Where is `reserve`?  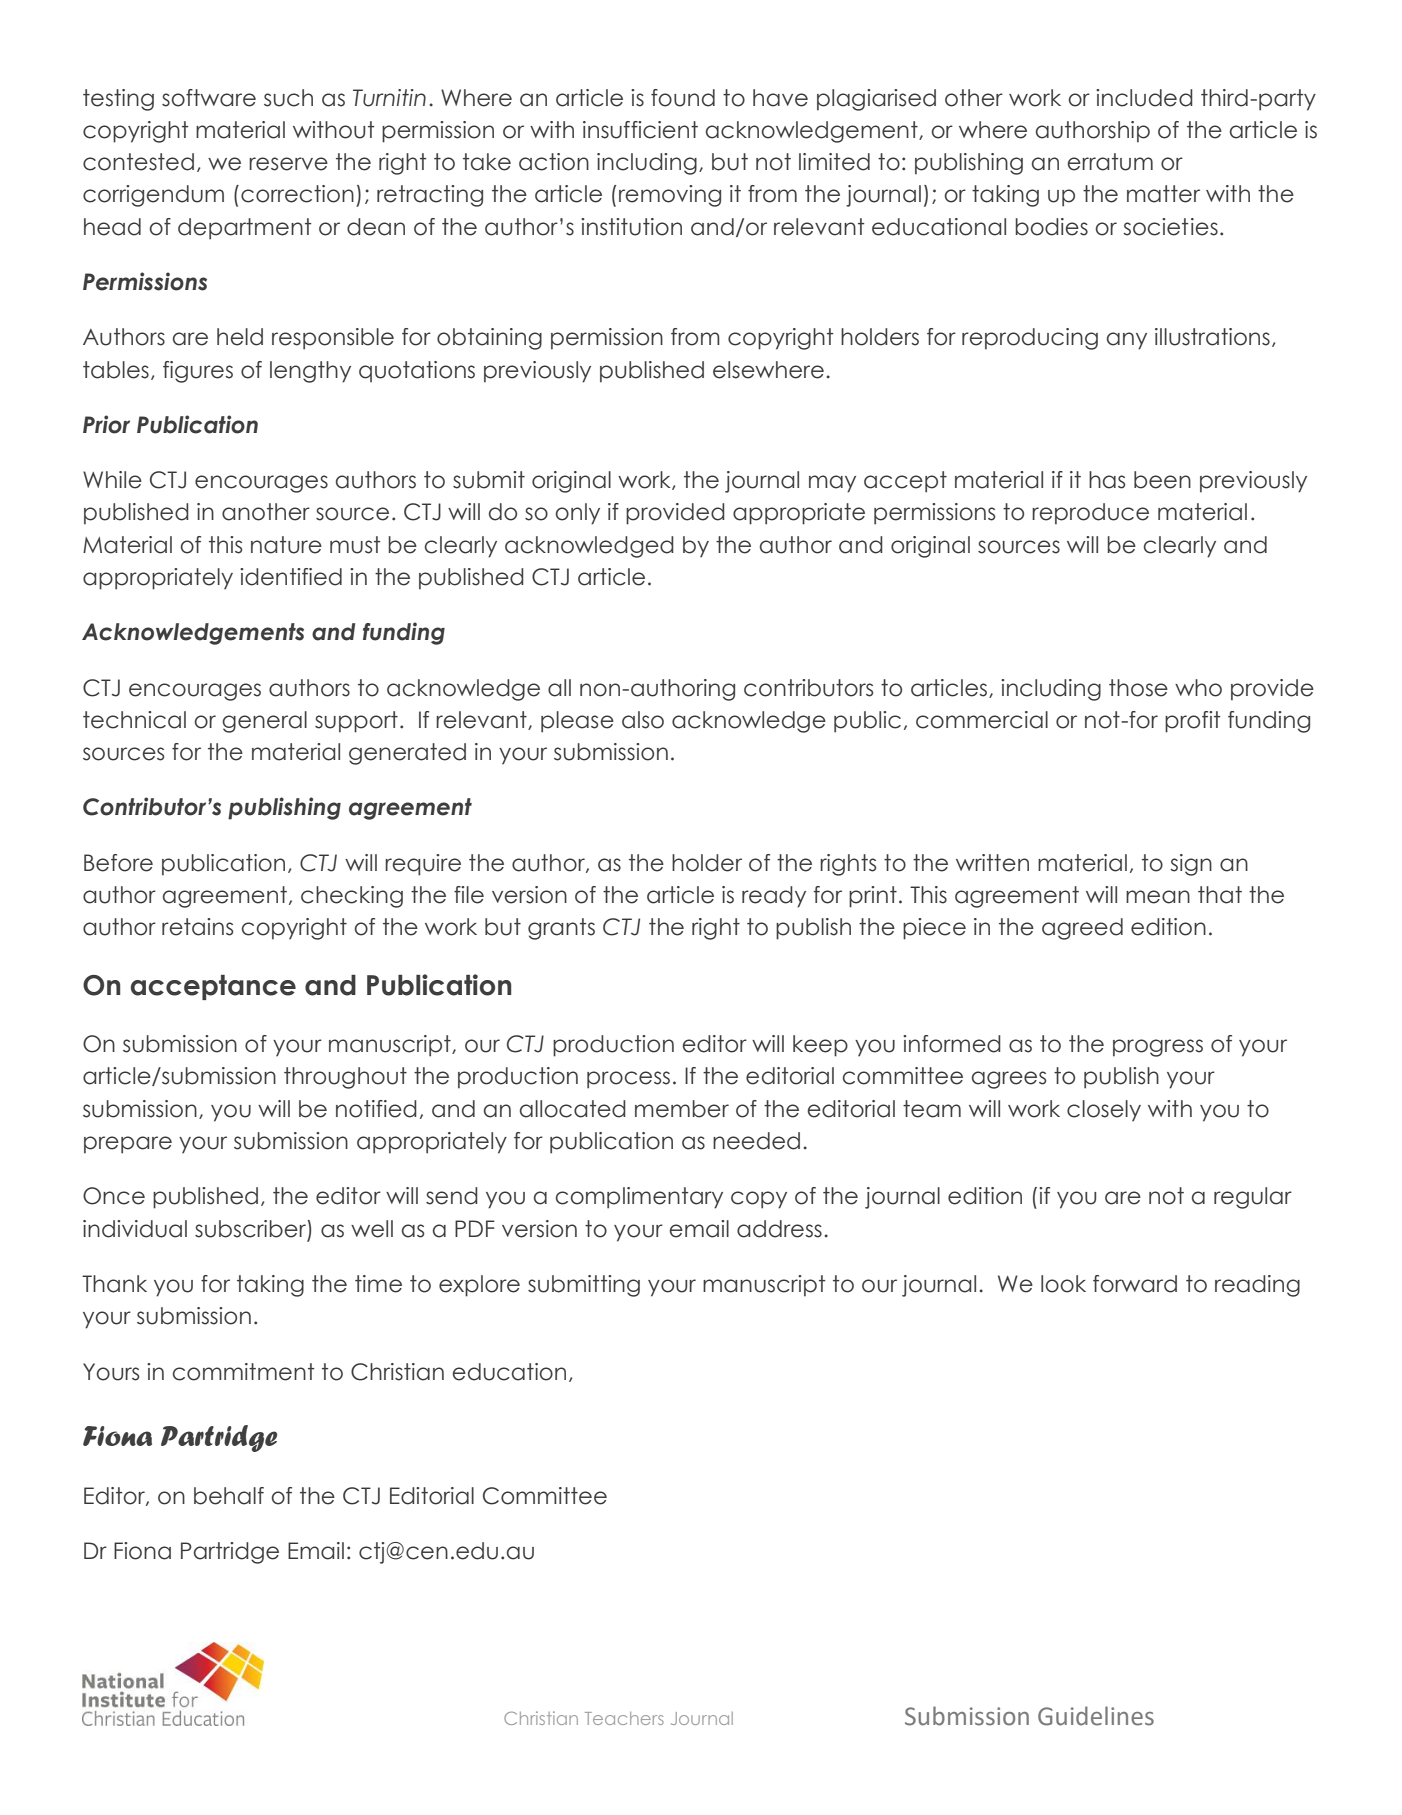 reserve is located at coordinates (288, 164).
